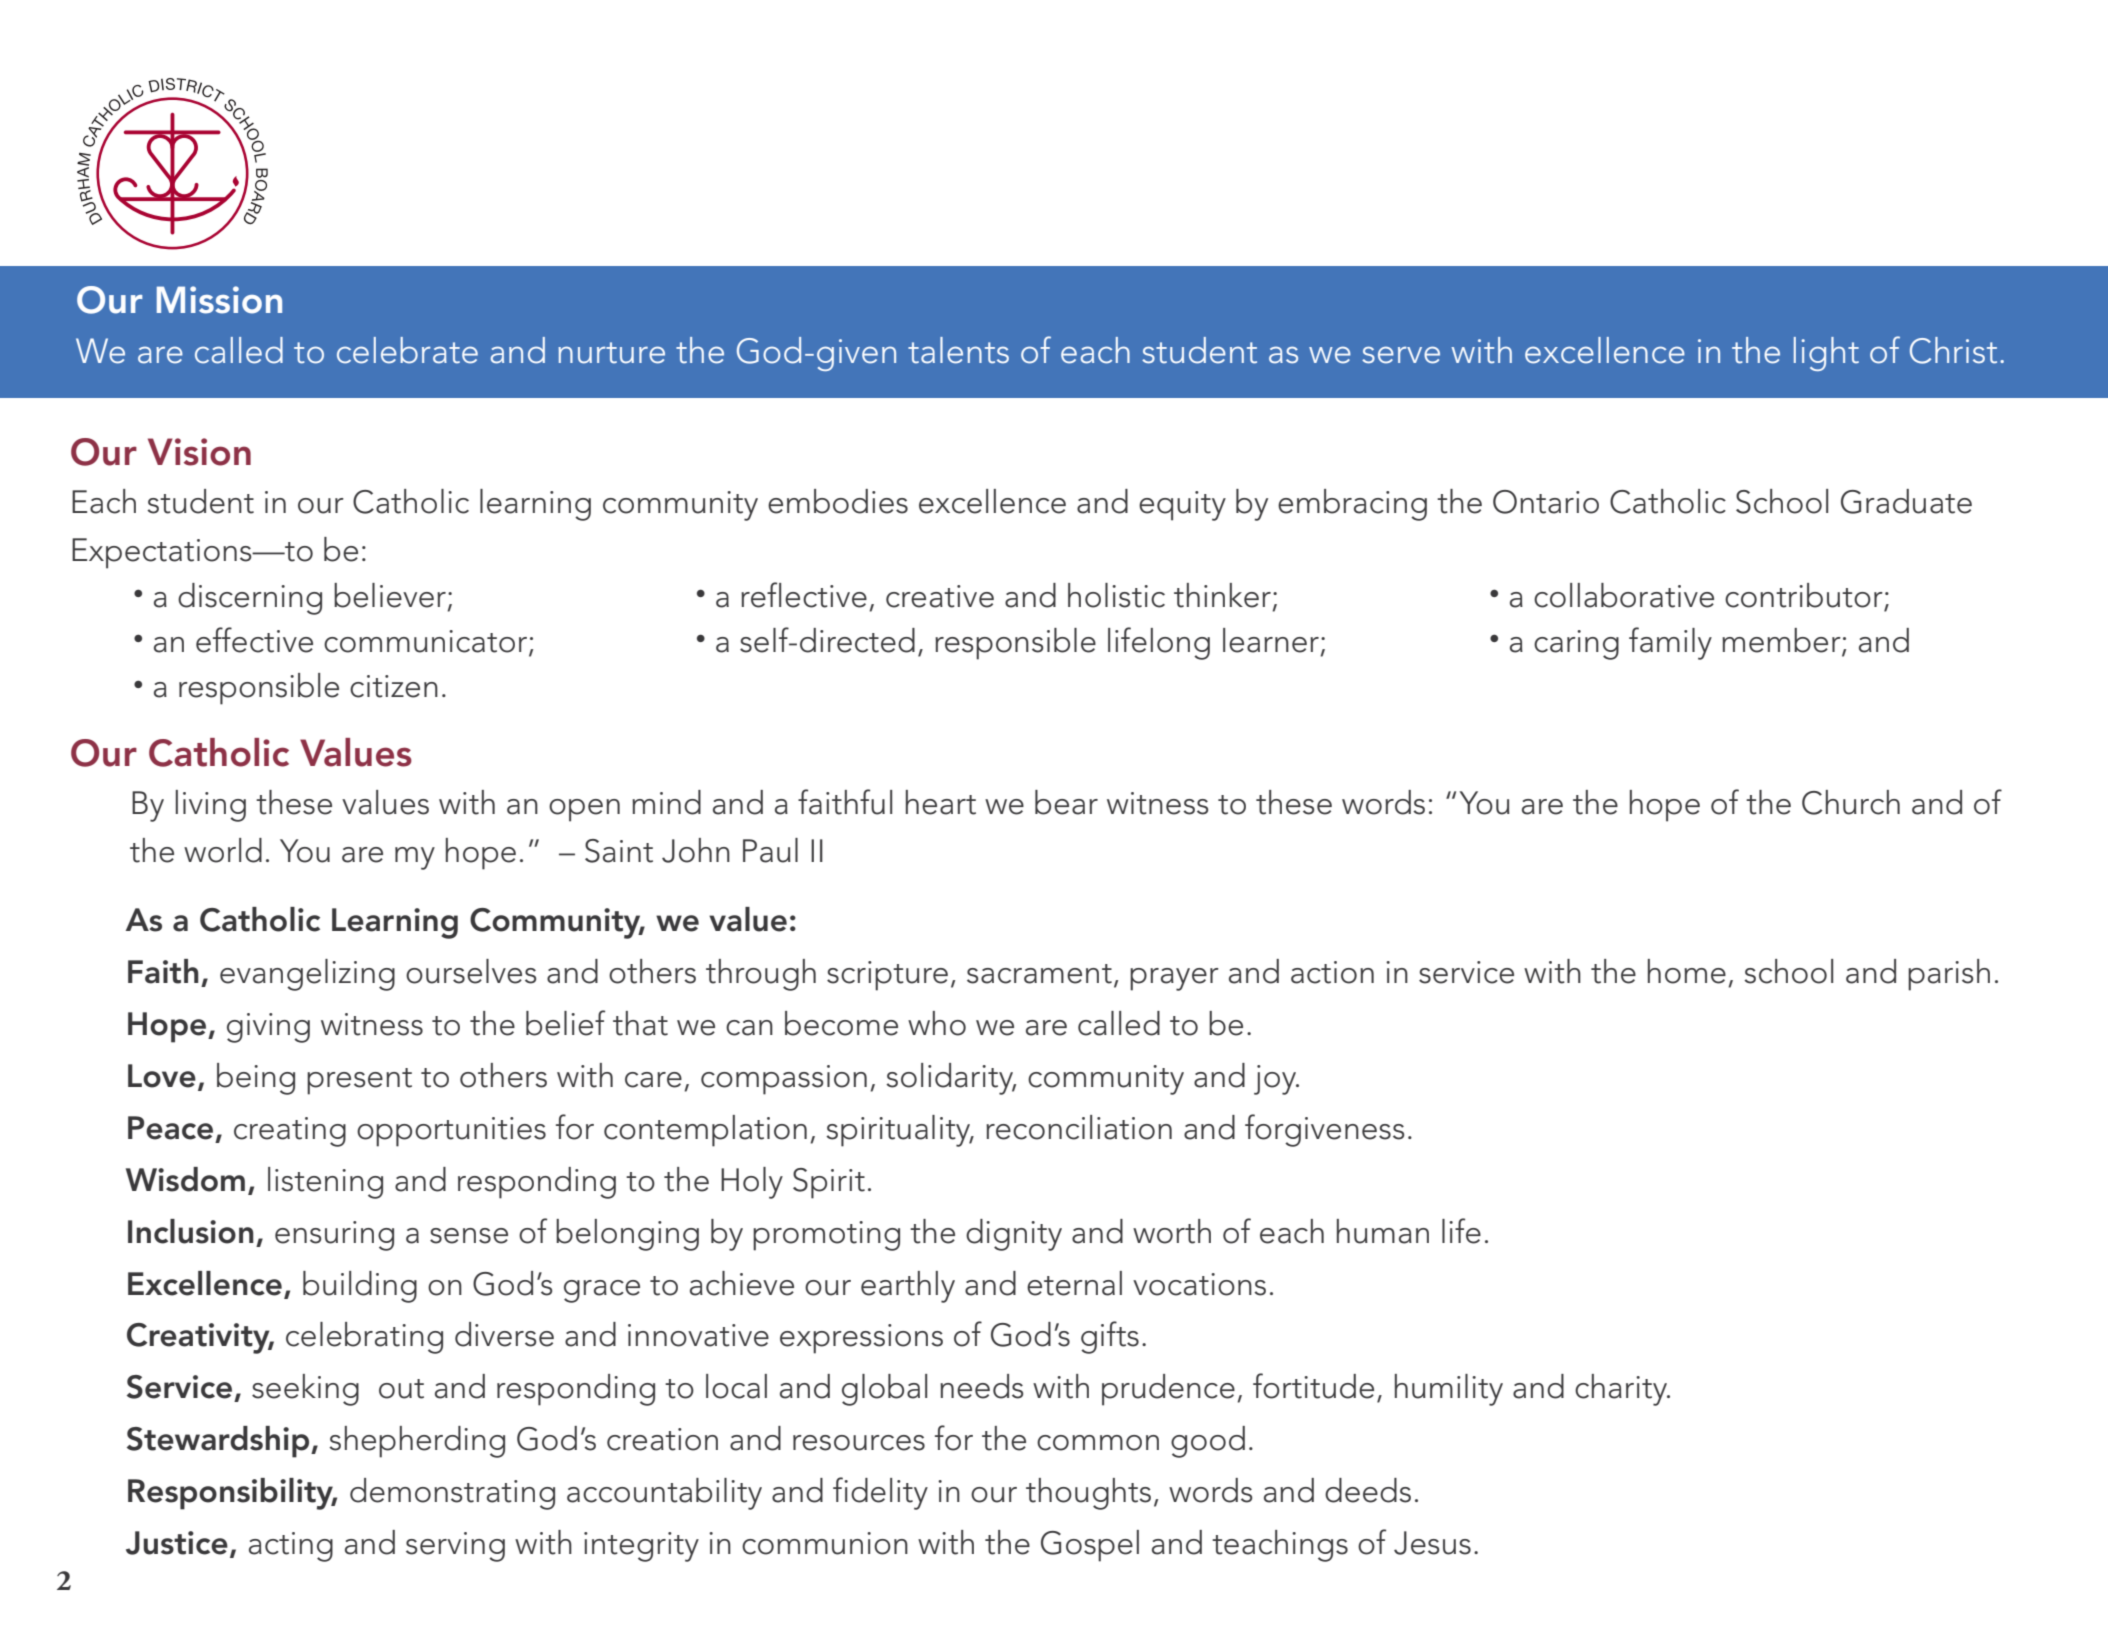  Describe the element at coordinates (1079, 1127) in the document. I see `reconciliation` at that location.
